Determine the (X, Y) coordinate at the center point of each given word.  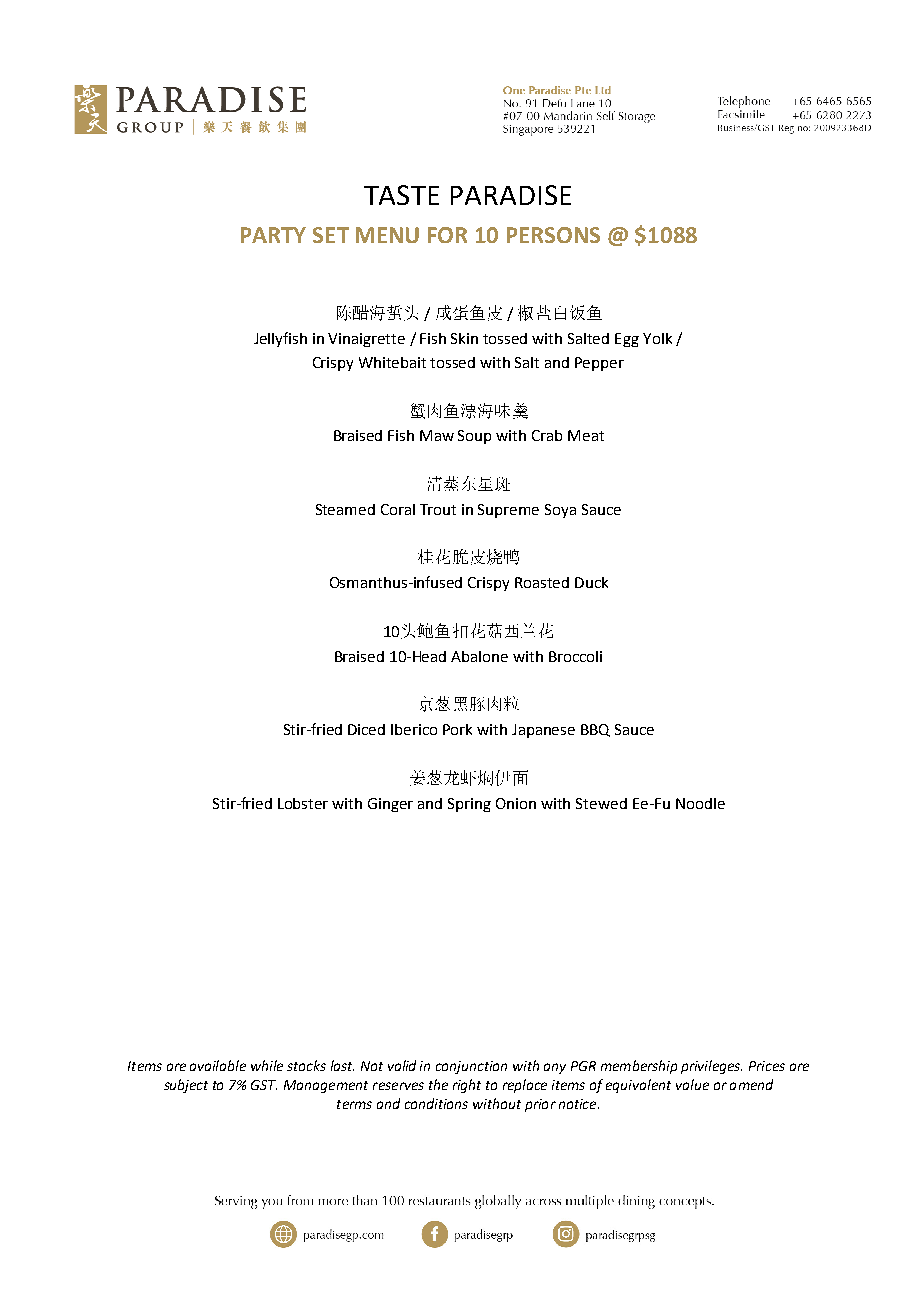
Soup (474, 437)
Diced (366, 729)
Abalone (479, 656)
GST (264, 1085)
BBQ (595, 730)
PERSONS (553, 235)
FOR (447, 235)
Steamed (345, 509)
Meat (586, 435)
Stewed (601, 803)
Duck (591, 582)
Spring (469, 805)
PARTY (273, 235)
